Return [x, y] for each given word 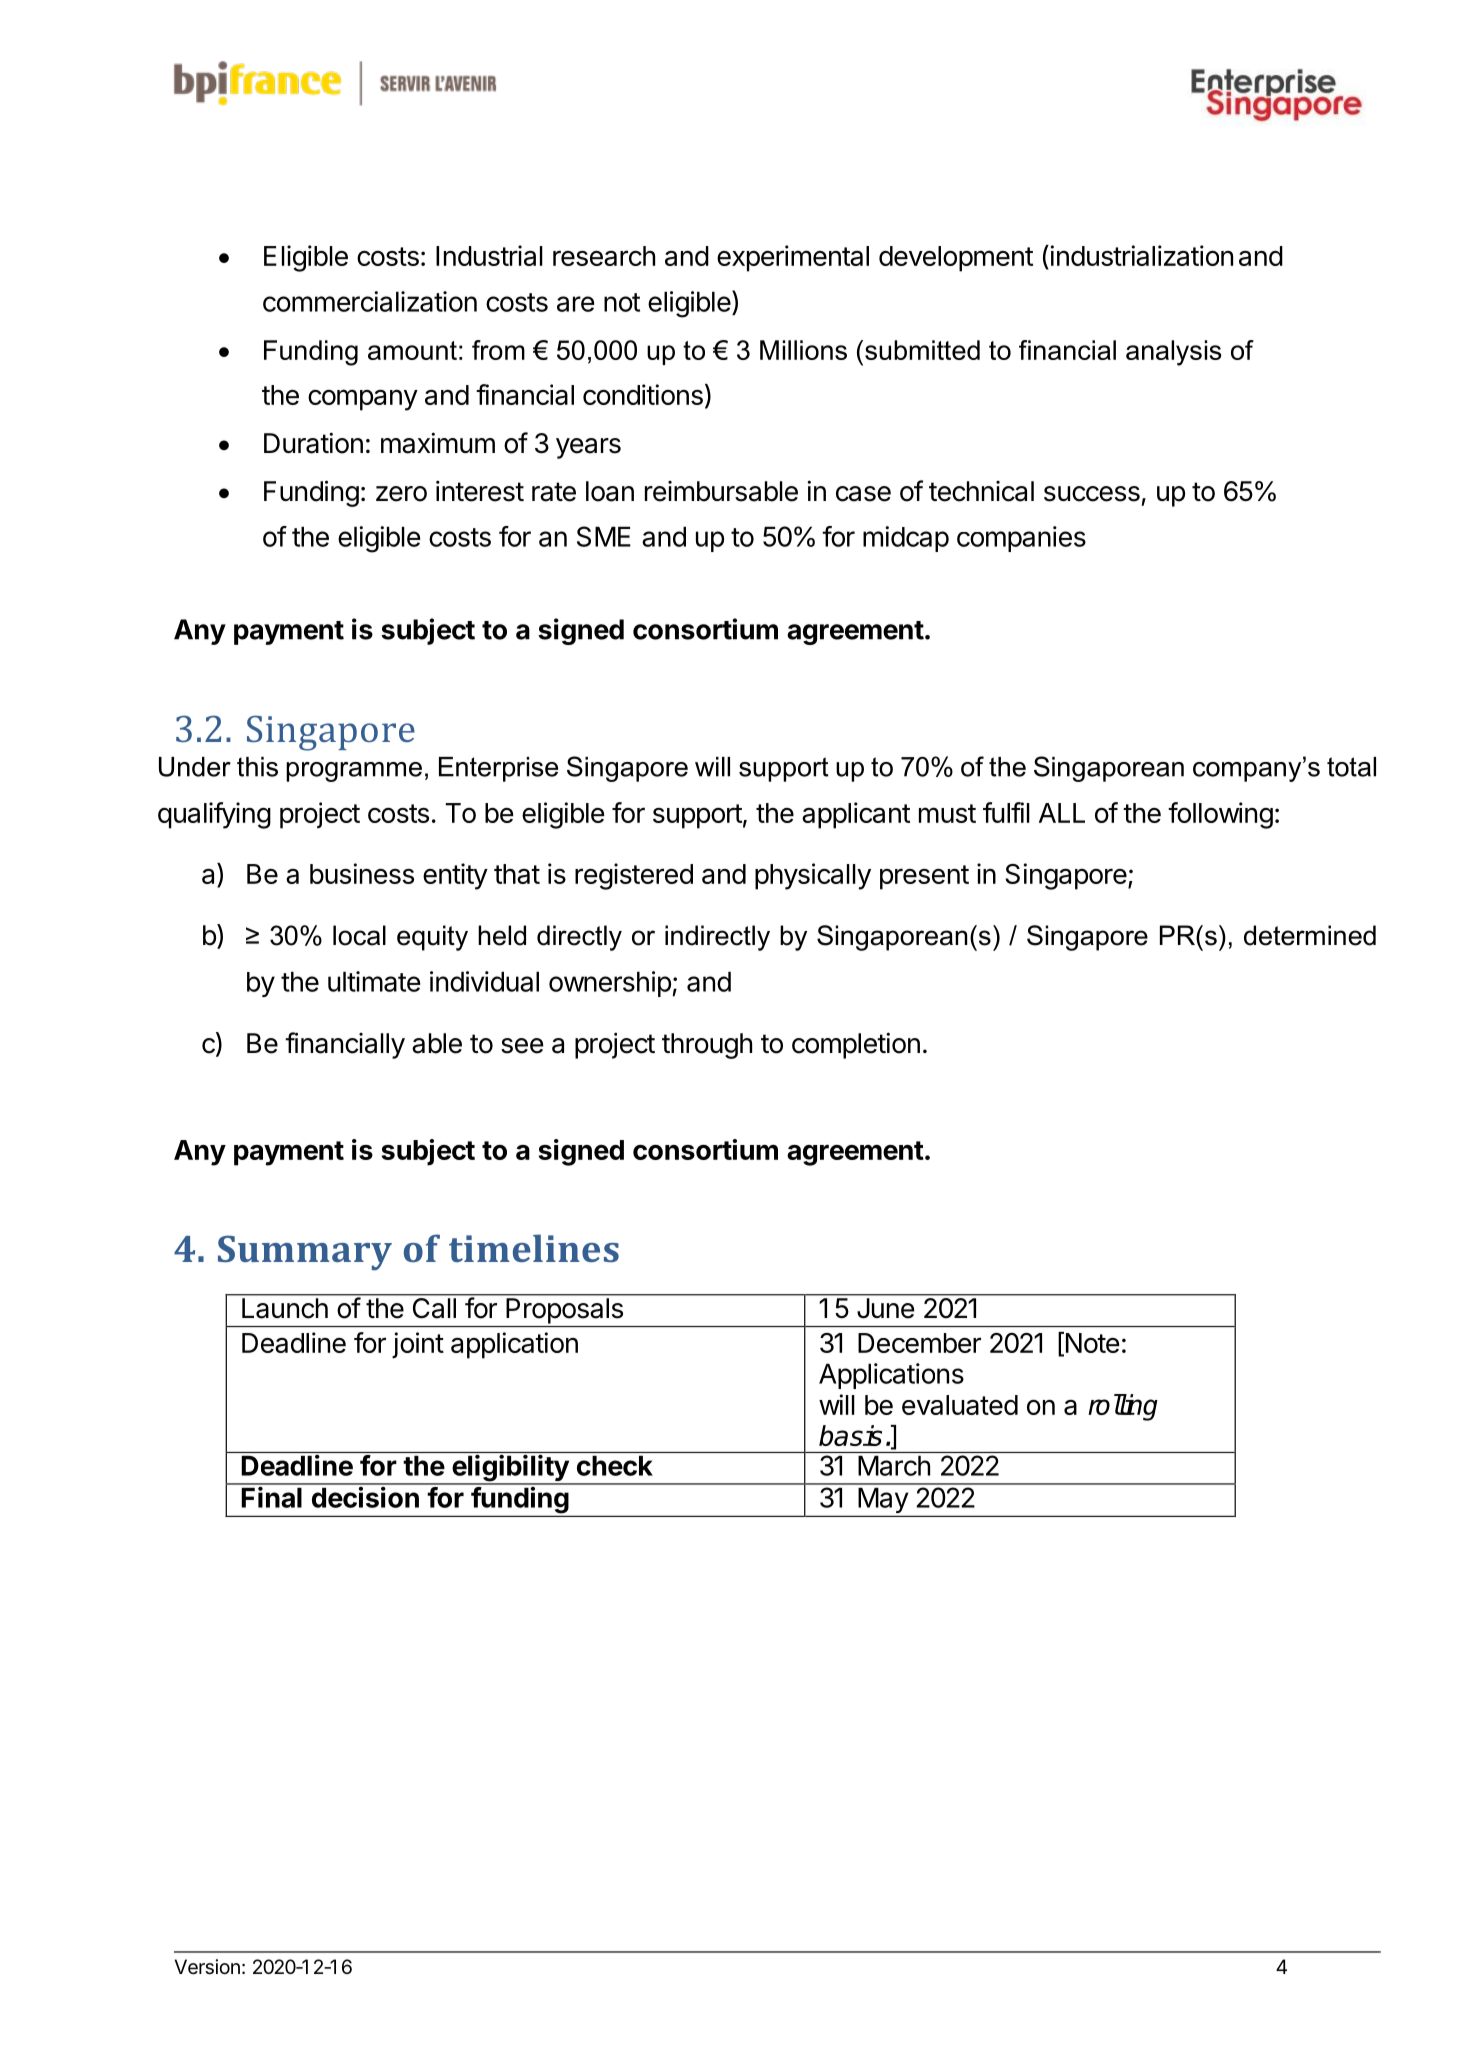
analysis [1174, 353]
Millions [803, 350]
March [894, 1466]
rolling [1123, 1407]
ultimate [374, 981]
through [707, 1046]
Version [207, 1967]
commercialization [370, 301]
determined [1310, 935]
